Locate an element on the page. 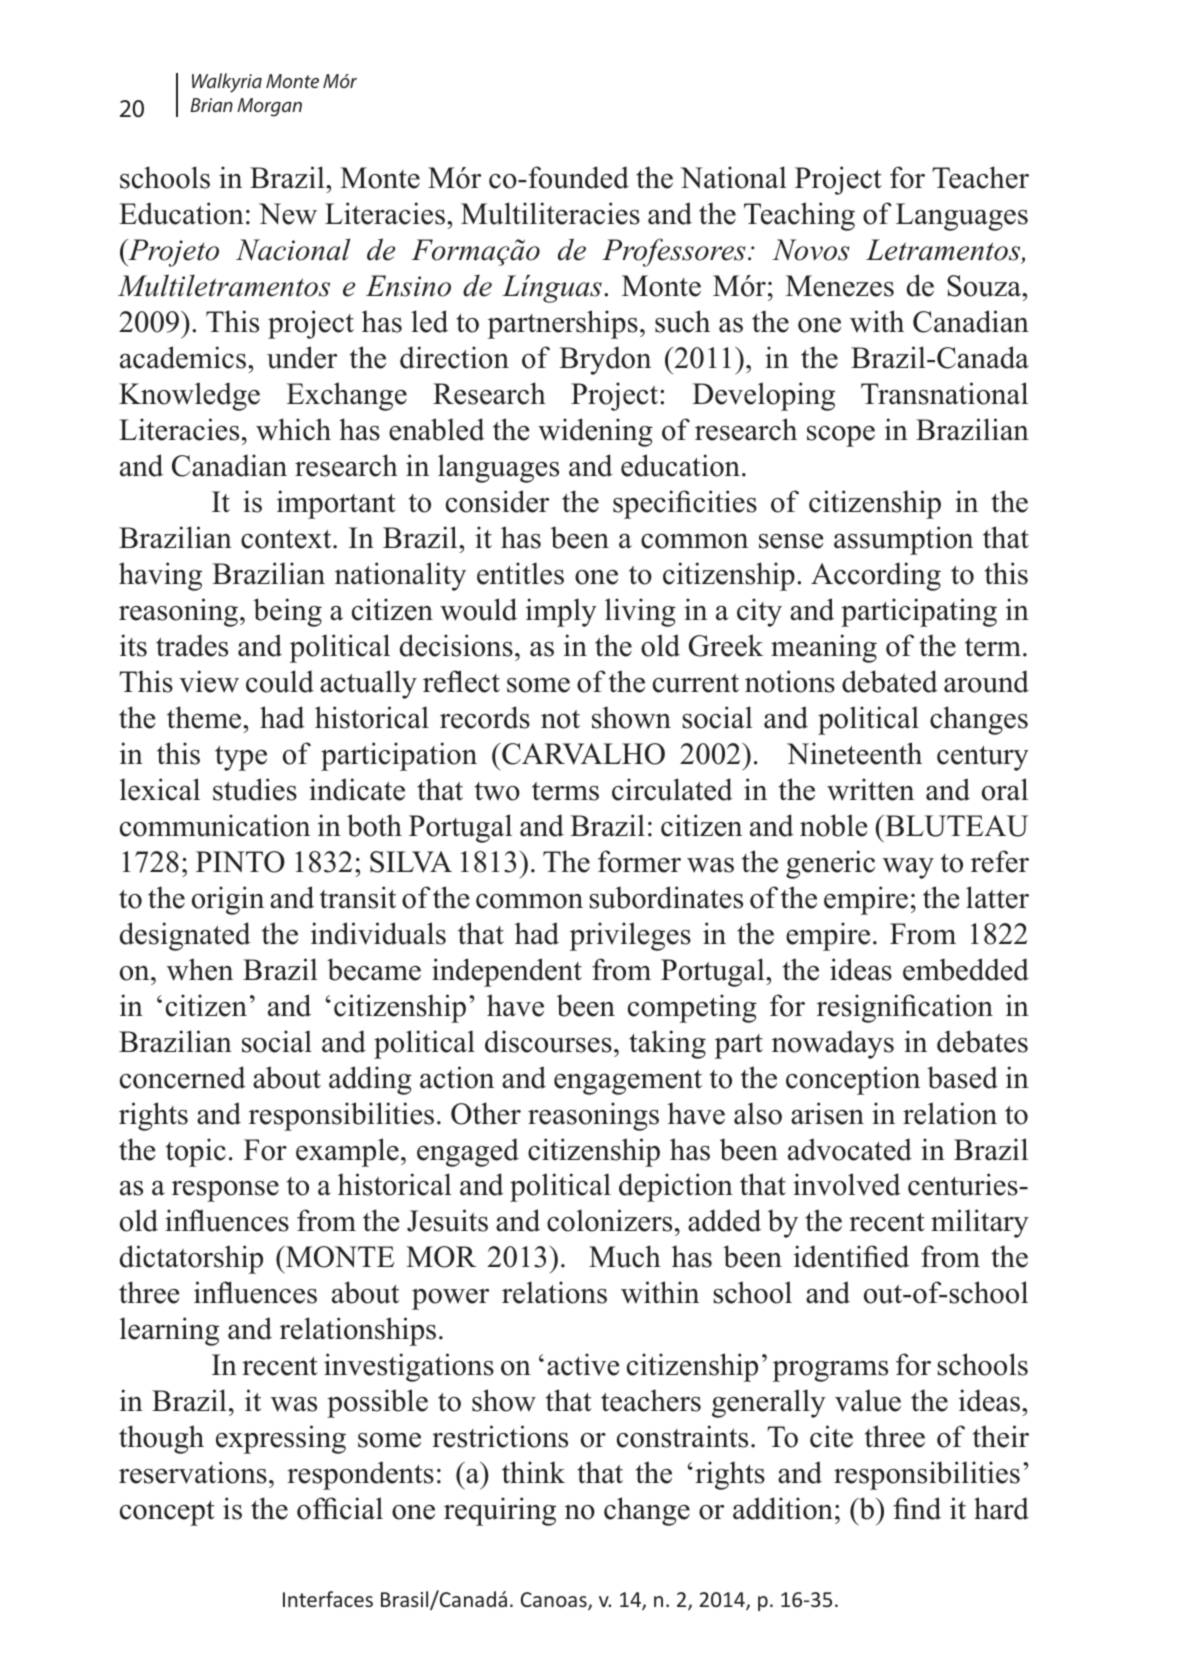  requiring is located at coordinates (500, 1511).
